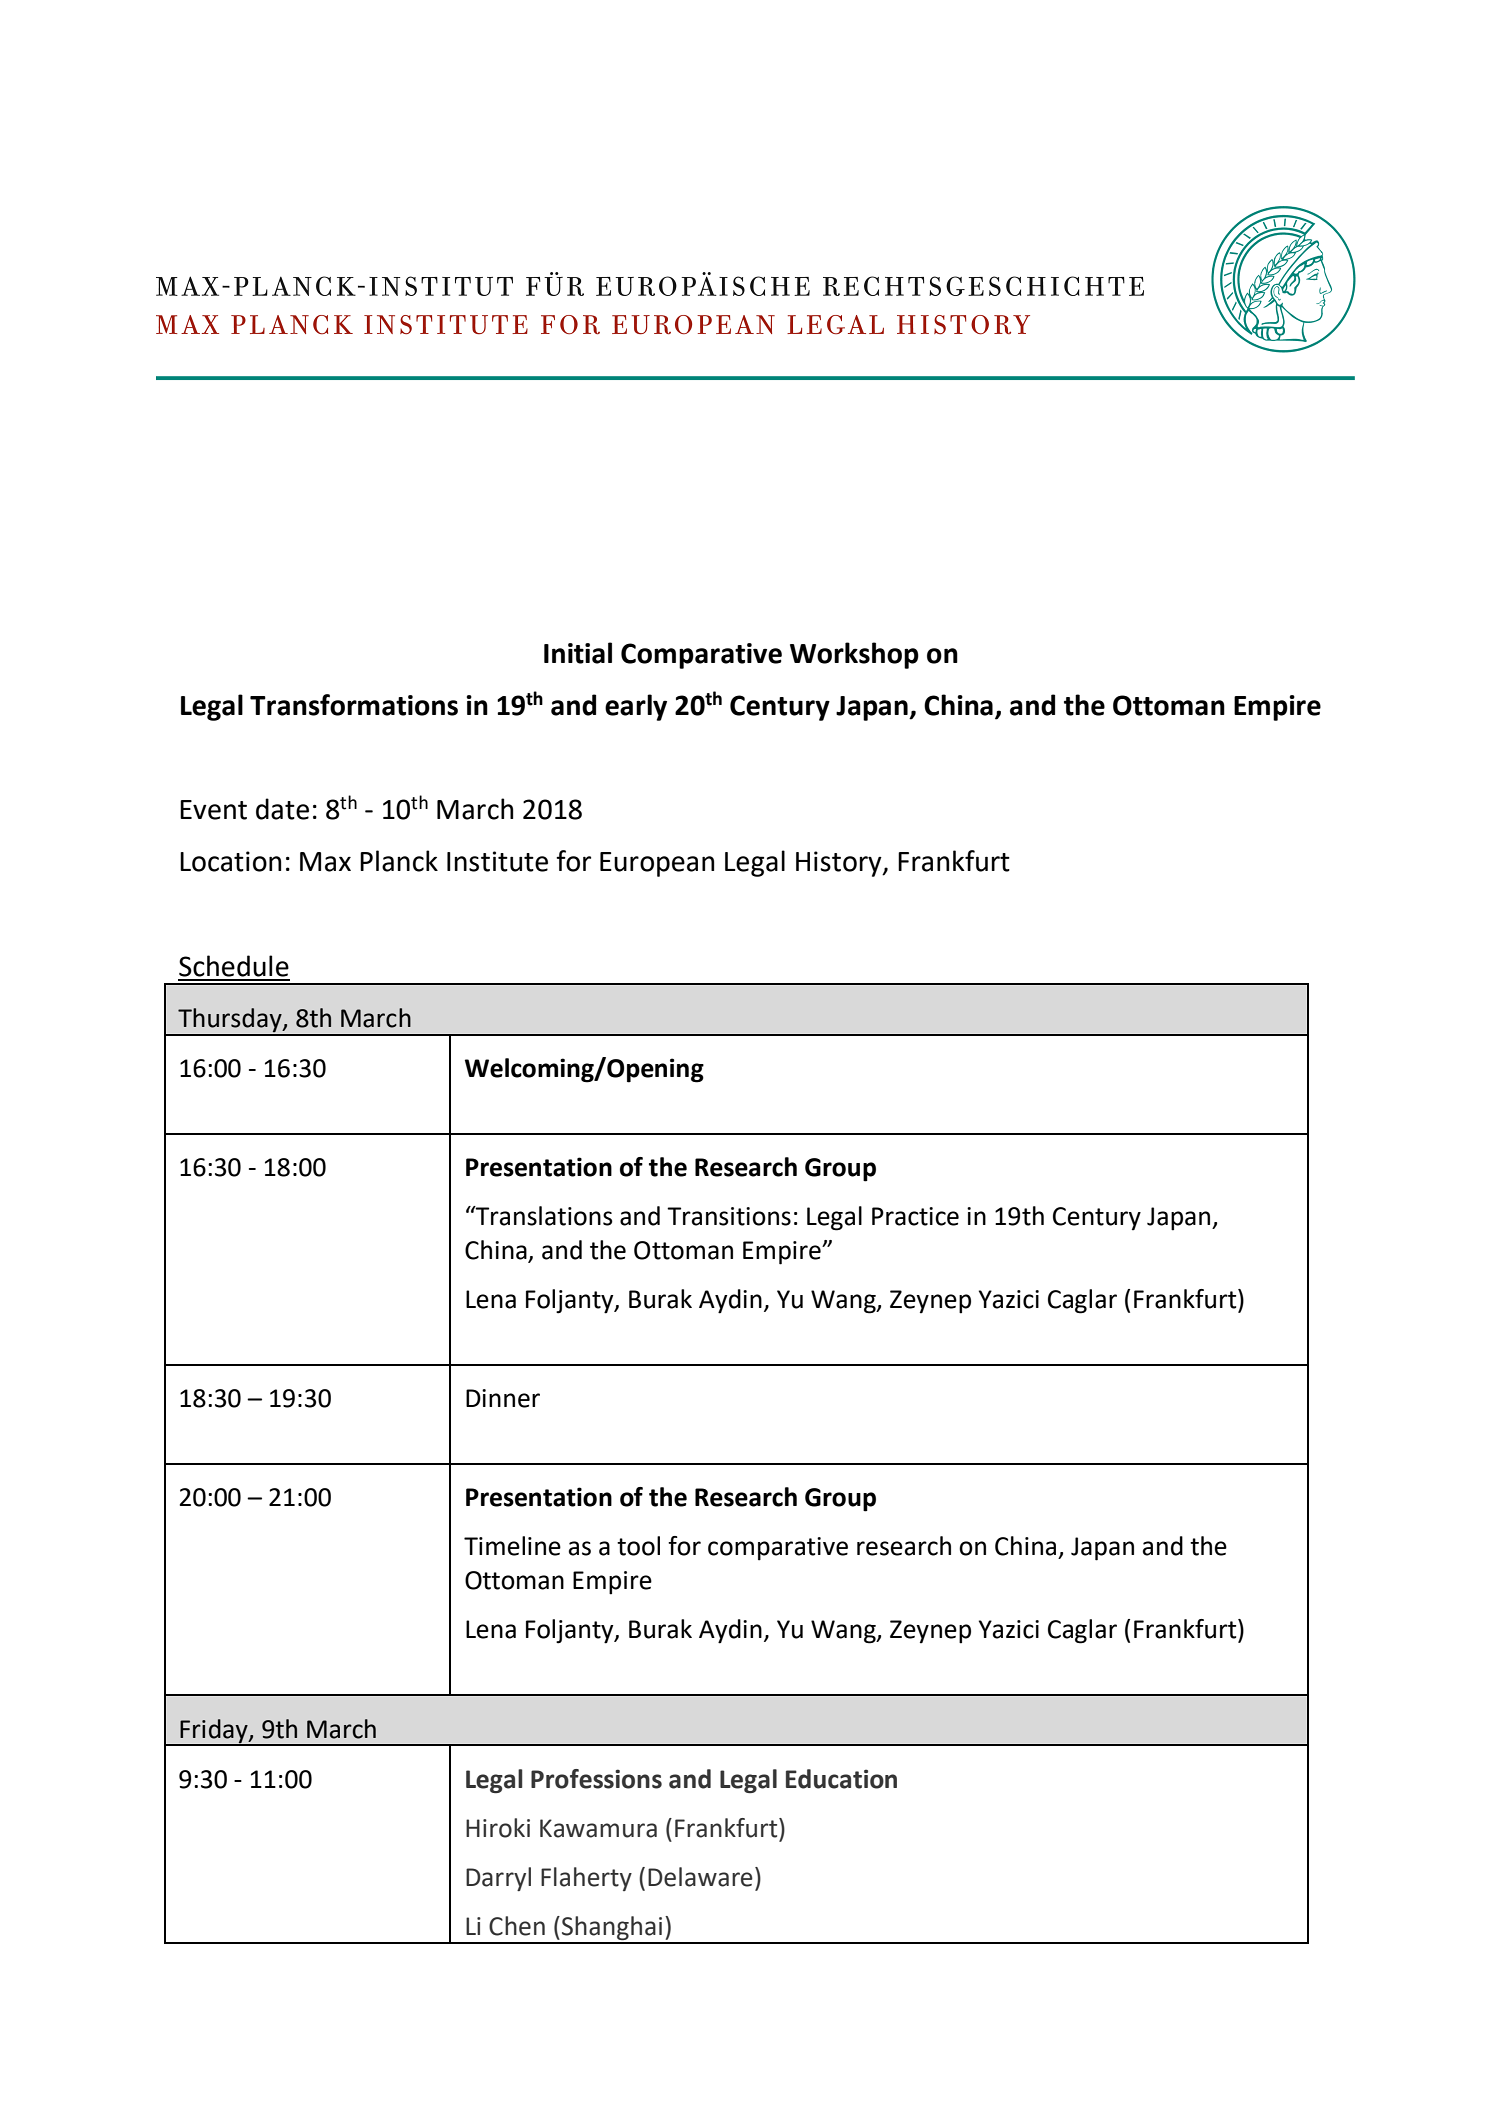 This screenshot has width=1501, height=2124. I want to click on Initial, so click(578, 653).
